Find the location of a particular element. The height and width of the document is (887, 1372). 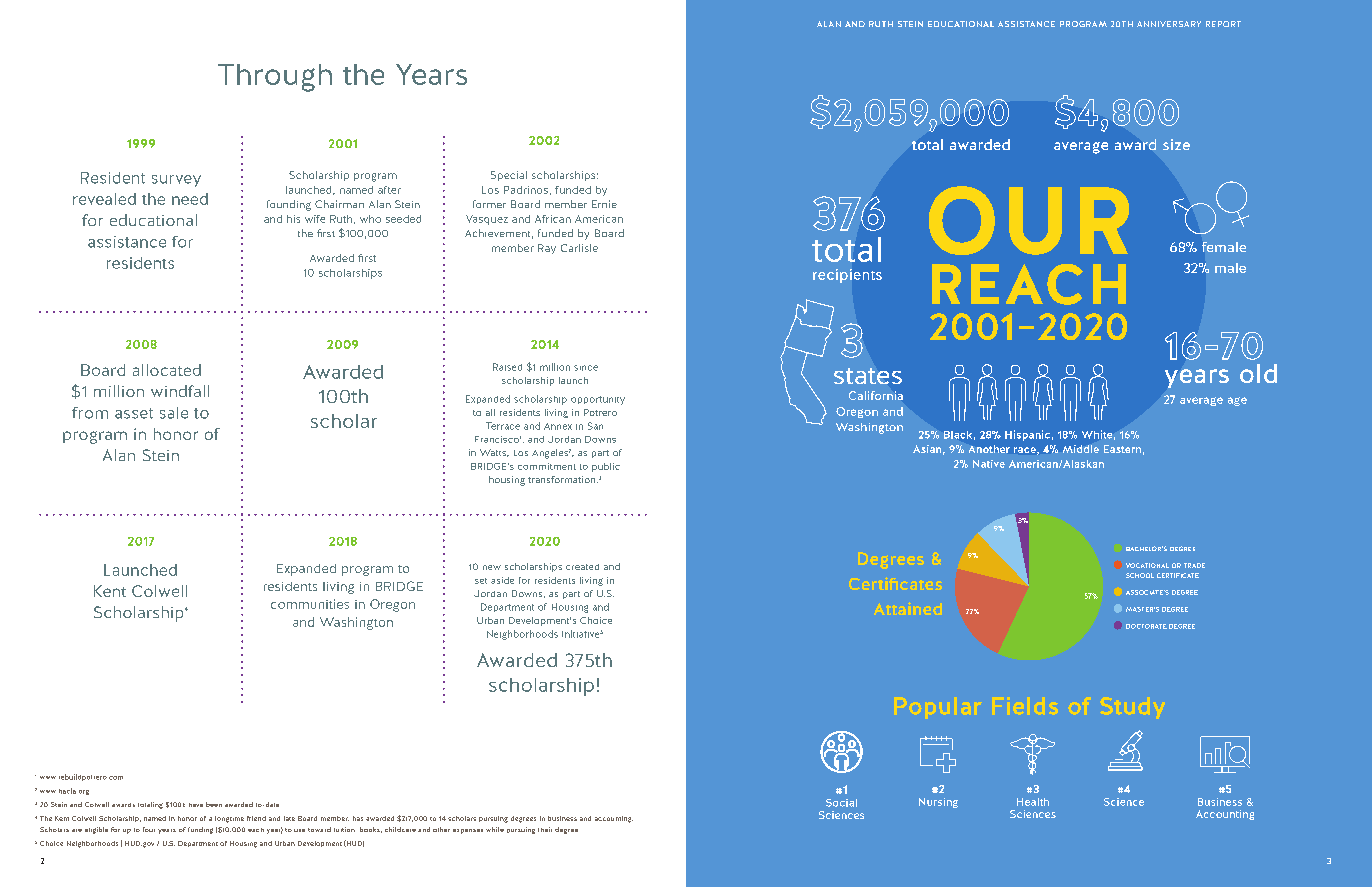

DOCTORATE is located at coordinates (1146, 626).
